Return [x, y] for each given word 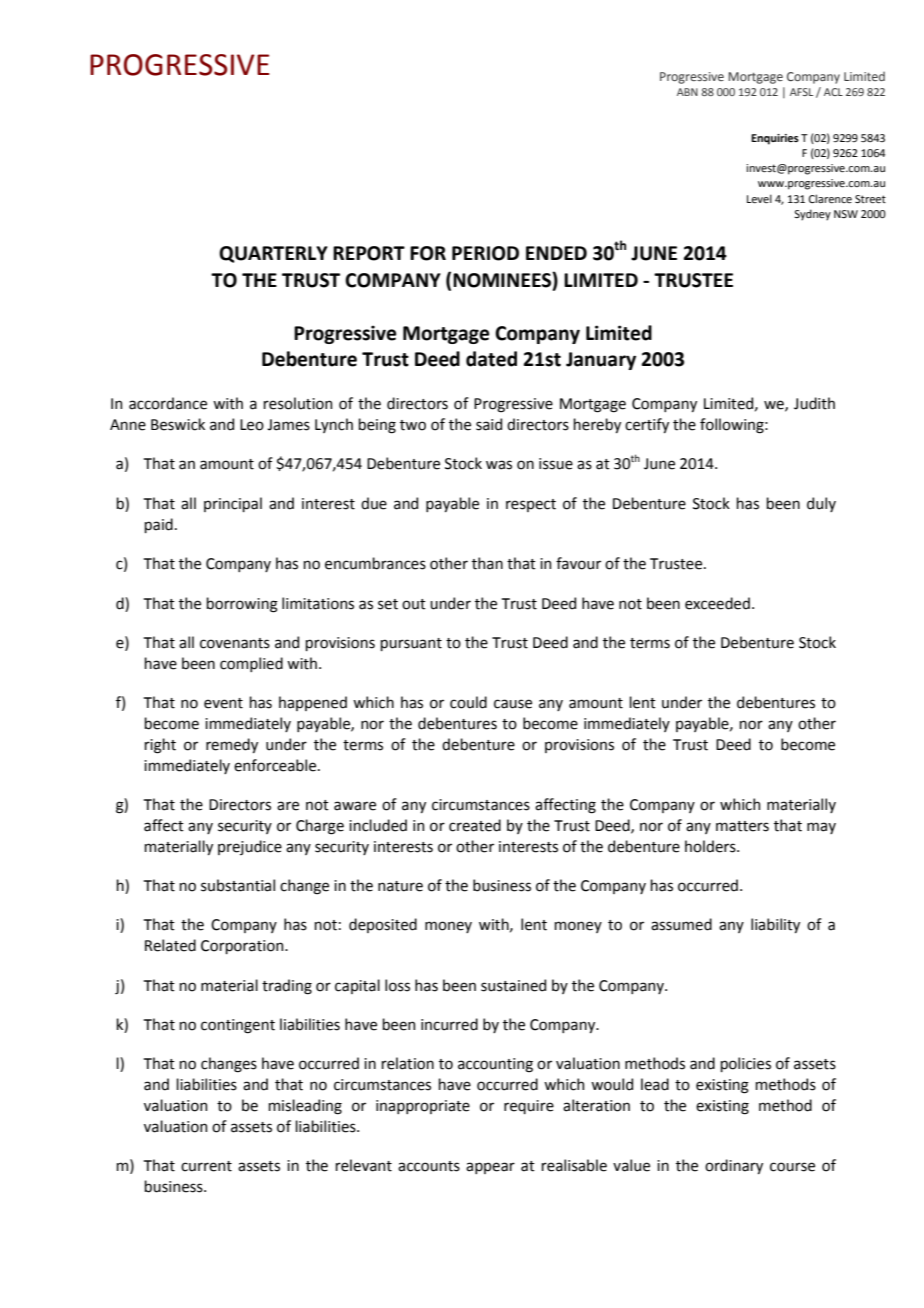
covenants [235, 643]
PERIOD [485, 253]
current [206, 1166]
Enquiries [775, 139]
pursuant [411, 644]
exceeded [717, 603]
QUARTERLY [273, 254]
